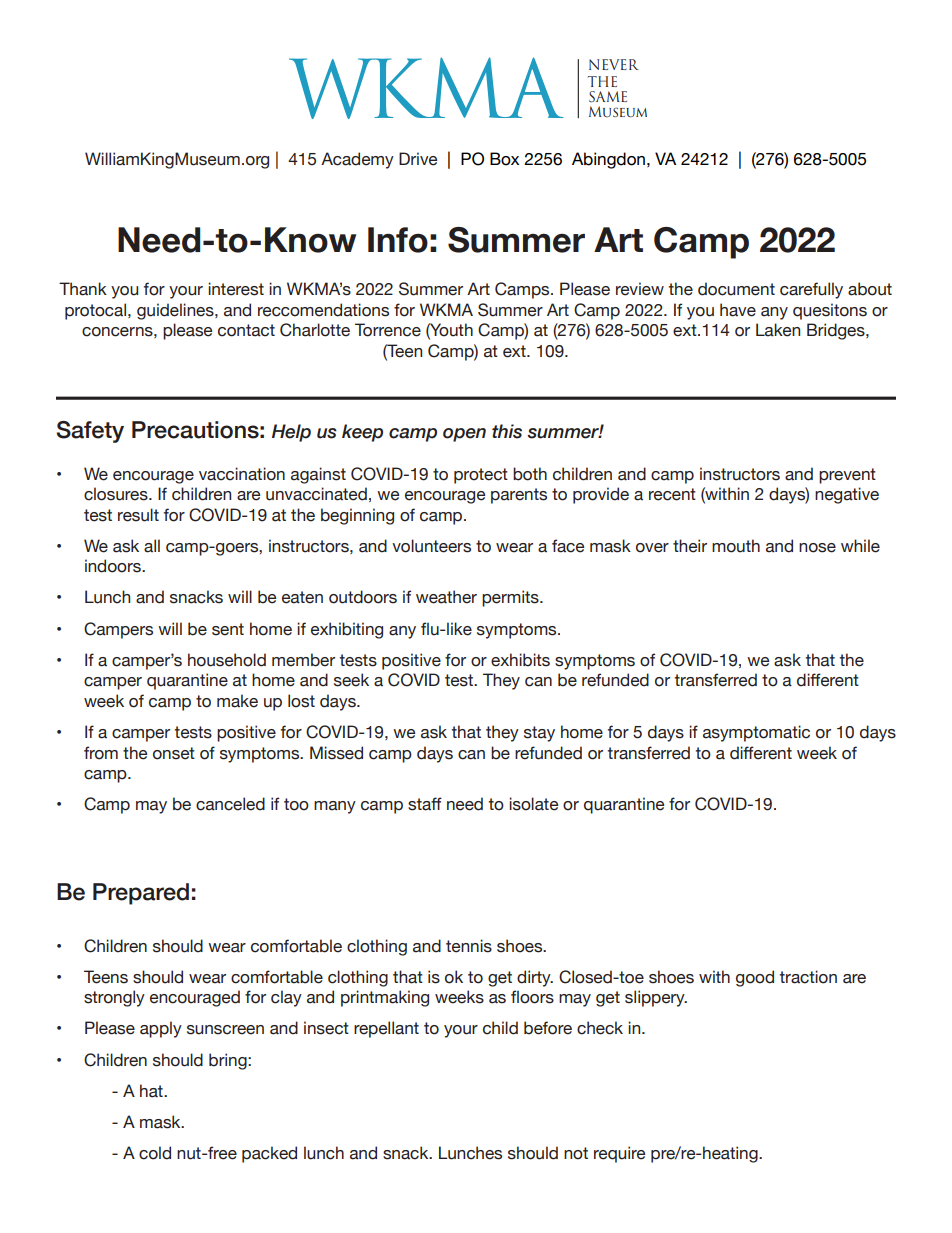  Describe the element at coordinates (847, 476) in the screenshot. I see `prevent` at that location.
